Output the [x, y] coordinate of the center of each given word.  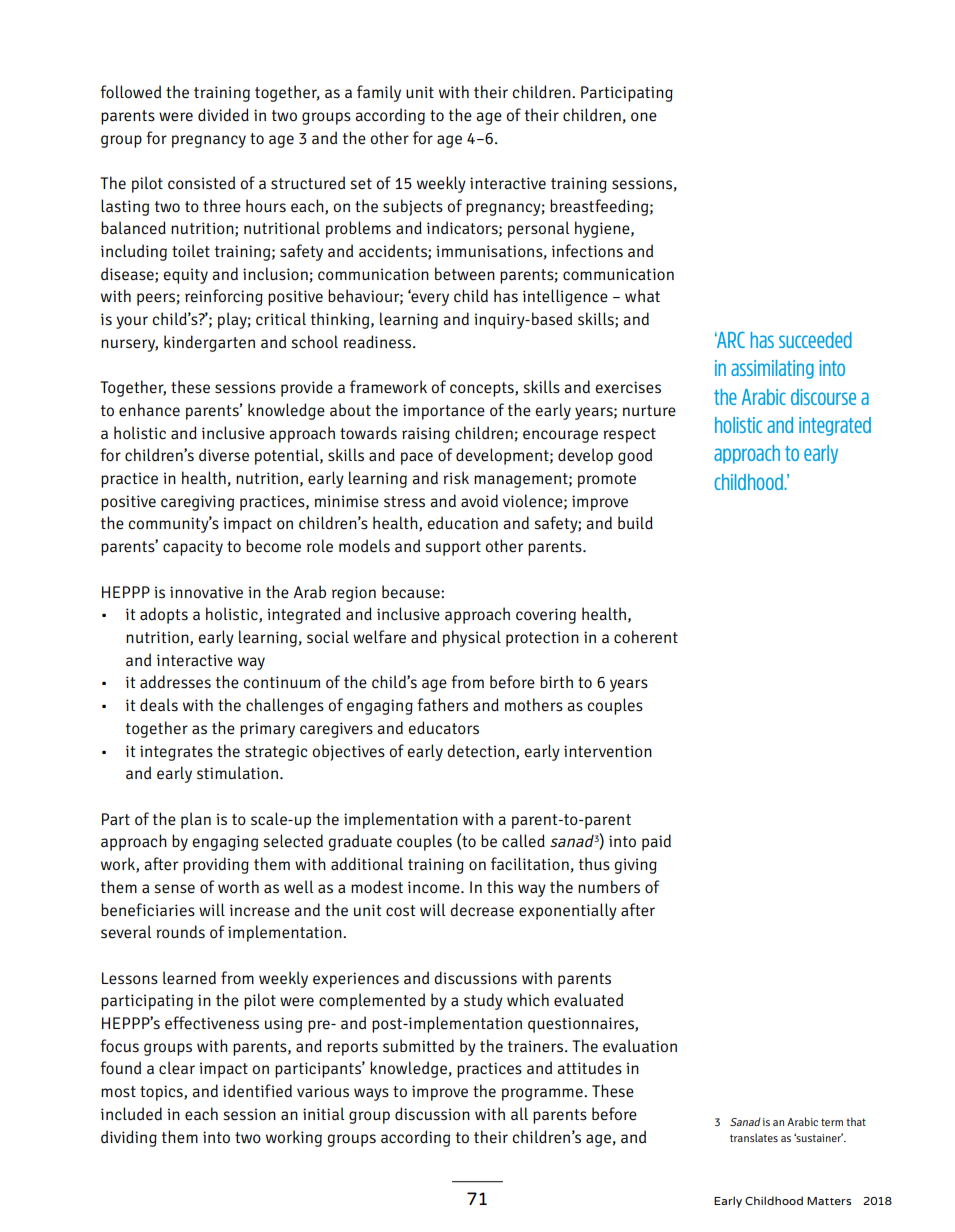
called [523, 841]
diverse [224, 455]
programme [543, 1094]
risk [456, 478]
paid [656, 842]
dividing [129, 1138]
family [379, 93]
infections [587, 251]
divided [223, 115]
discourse [823, 397]
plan [196, 820]
